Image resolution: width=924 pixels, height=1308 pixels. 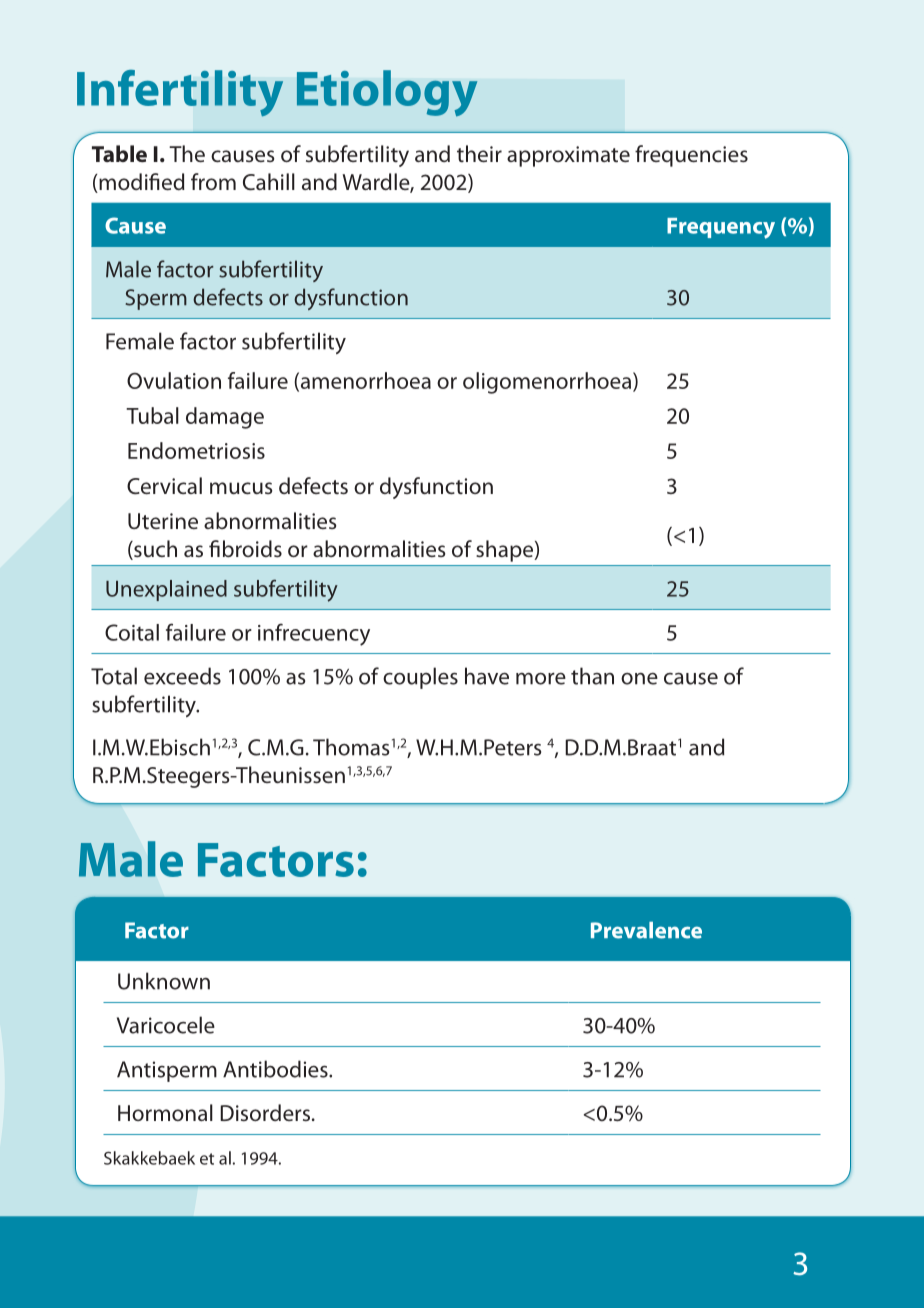 I want to click on Etiology, so click(x=387, y=93).
